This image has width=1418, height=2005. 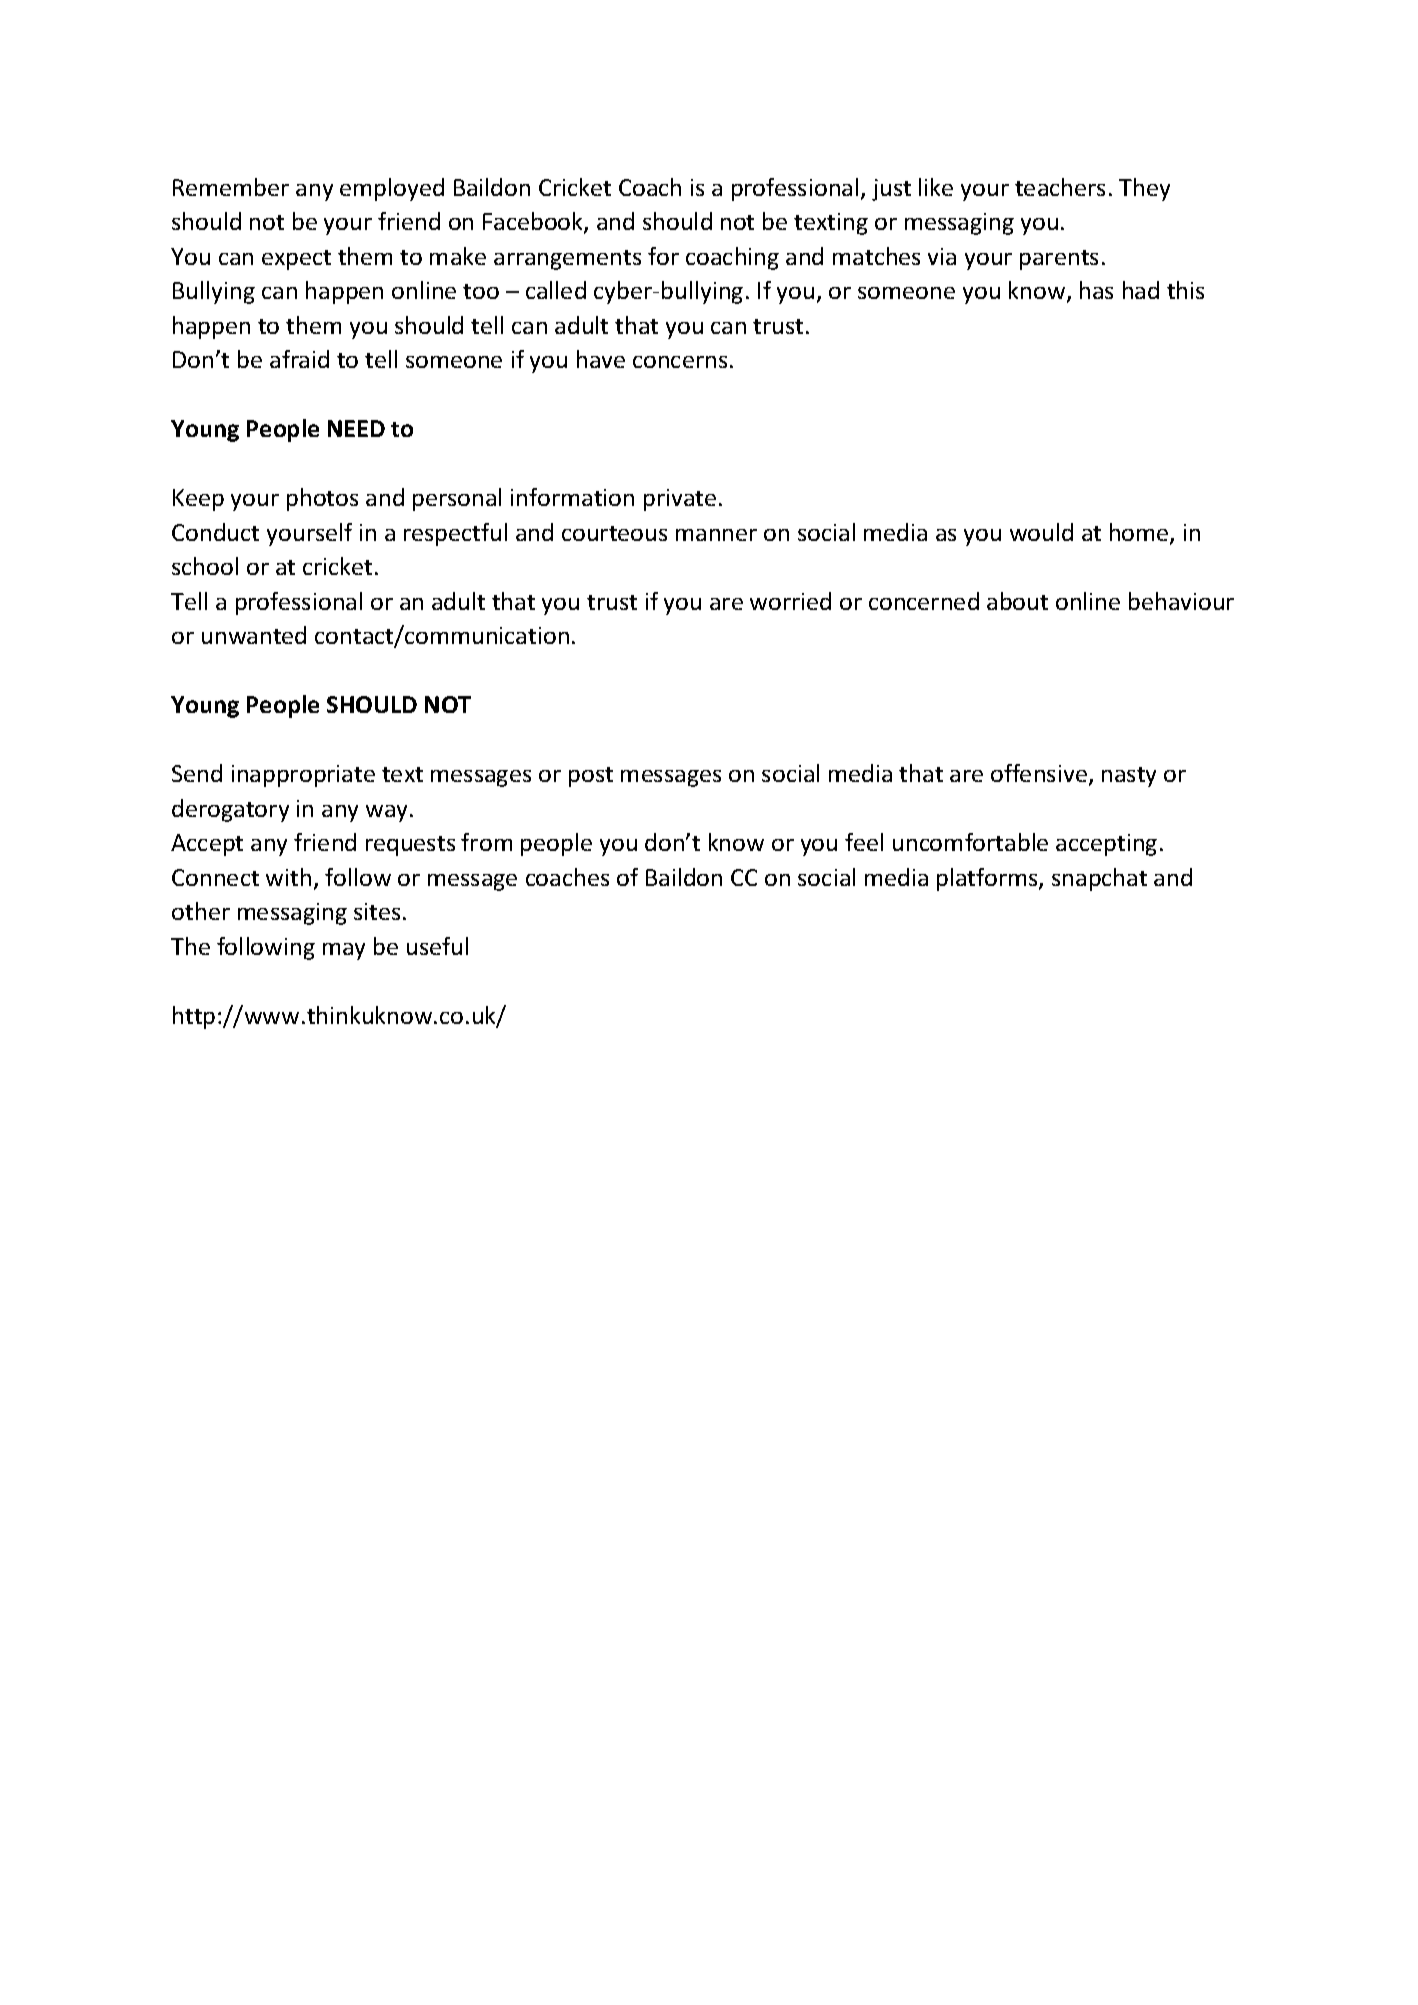 What do you see at coordinates (392, 189) in the image?
I see `employed` at bounding box center [392, 189].
